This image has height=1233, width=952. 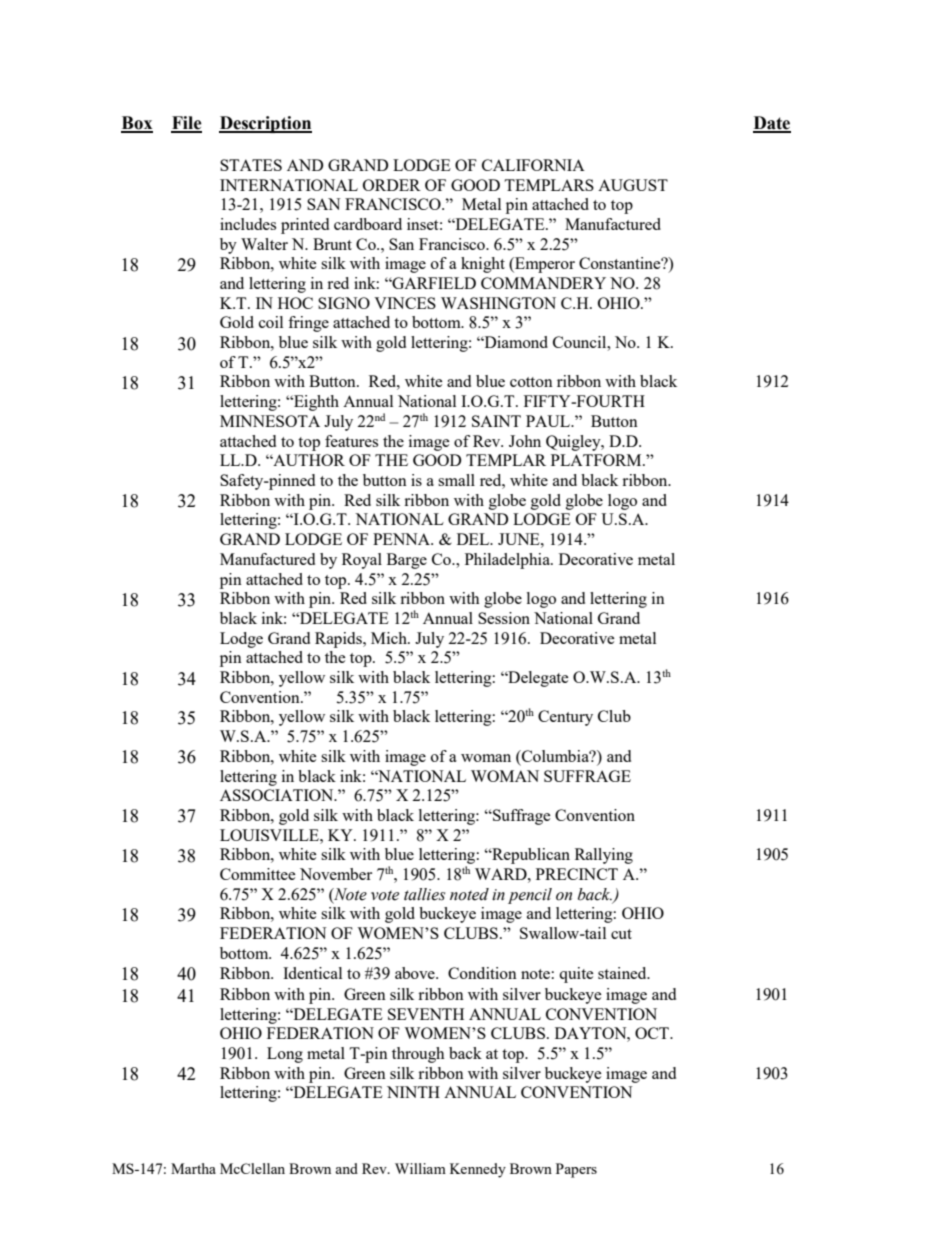 I want to click on MINNESOTA, so click(x=270, y=421).
